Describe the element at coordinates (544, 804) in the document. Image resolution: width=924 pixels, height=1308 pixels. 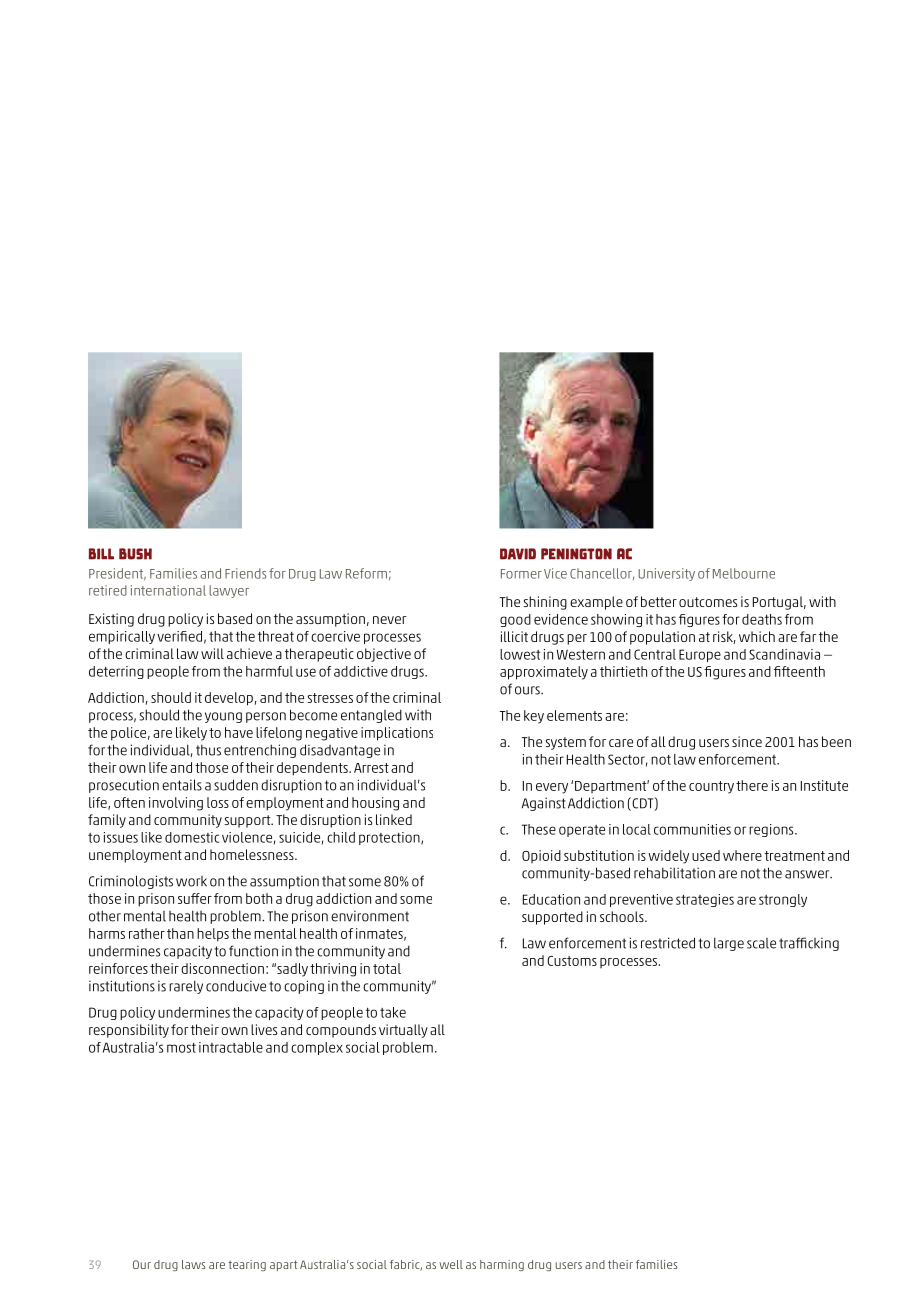
I see `Against` at that location.
